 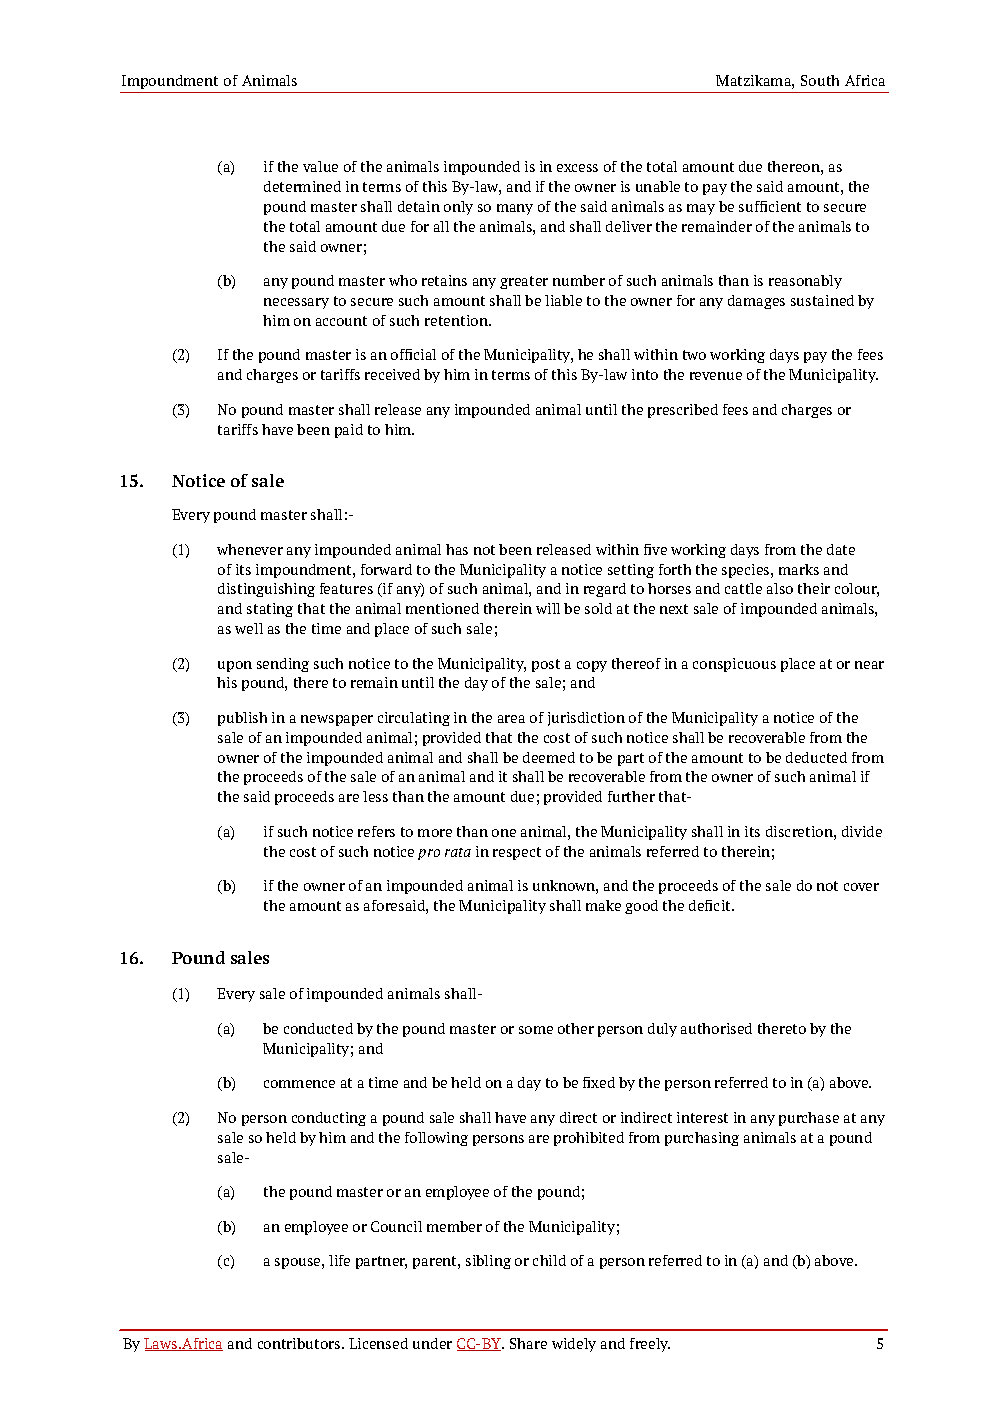 I want to click on jurisdiction, so click(x=586, y=719).
